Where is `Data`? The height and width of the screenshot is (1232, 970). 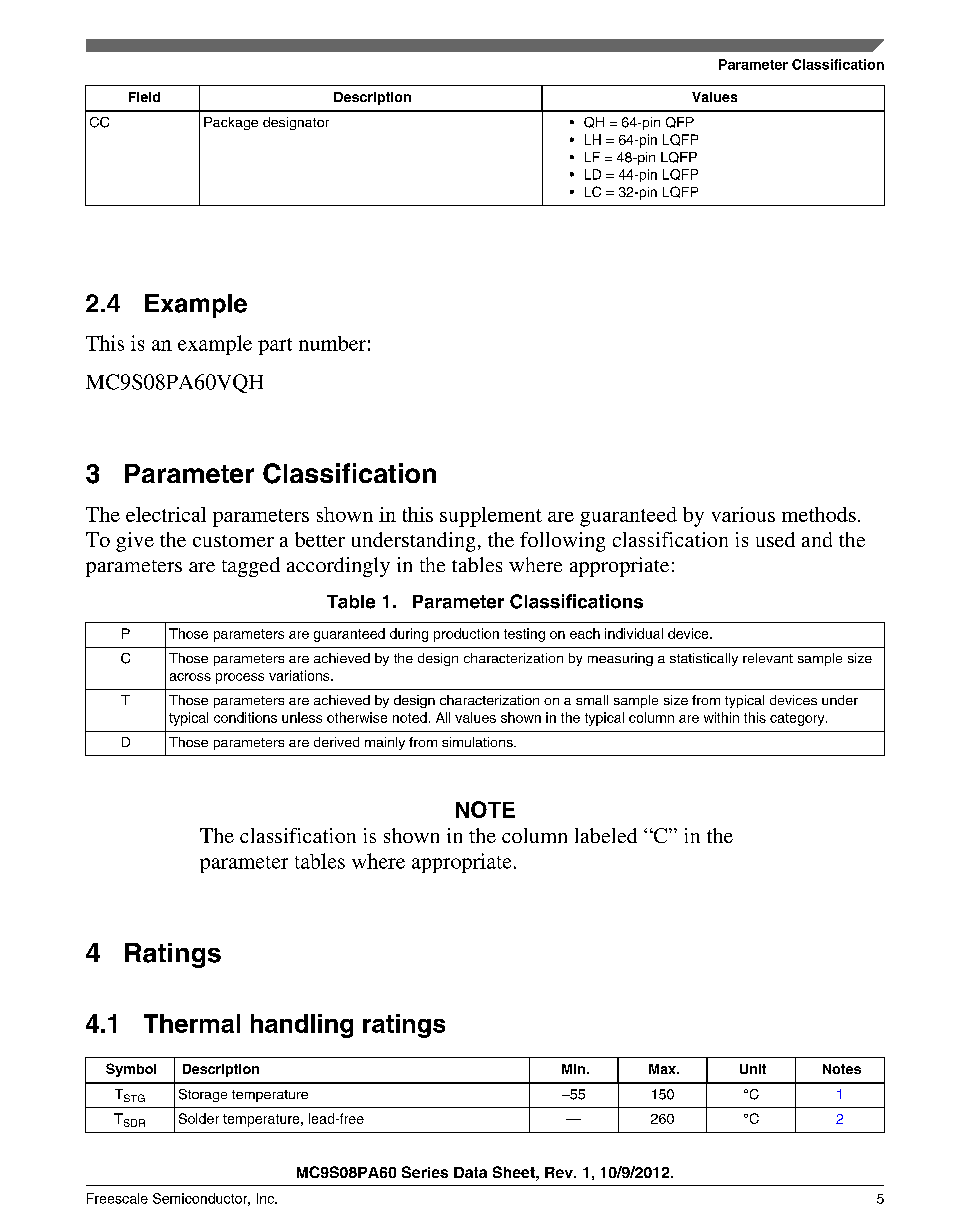
Data is located at coordinates (470, 1172).
